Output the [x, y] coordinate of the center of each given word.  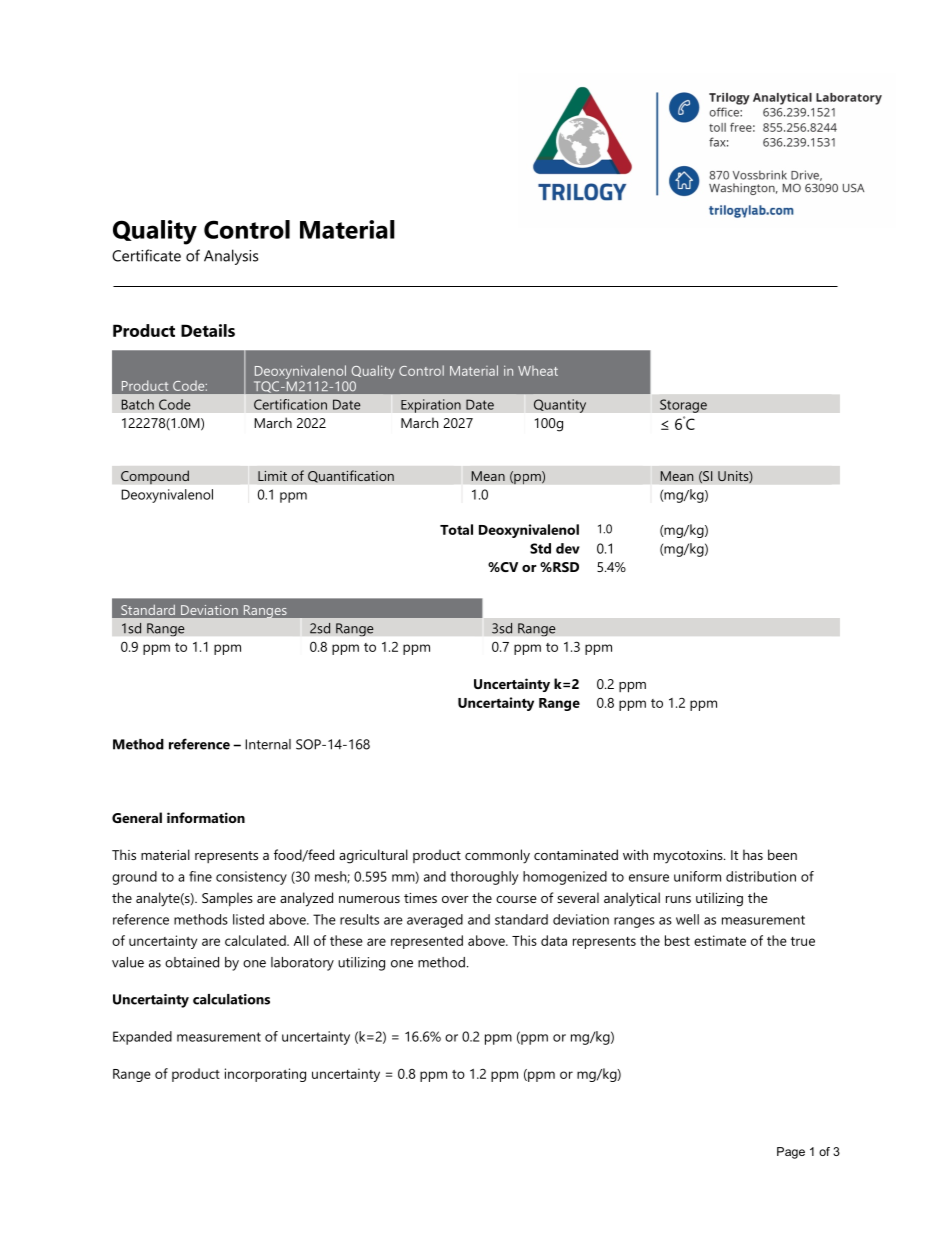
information [206, 817]
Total [456, 529]
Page [791, 1153]
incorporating [265, 1075]
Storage [683, 406]
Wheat [538, 370]
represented [427, 942]
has [753, 854]
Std [540, 548]
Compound [155, 477]
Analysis [231, 257]
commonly [497, 856]
